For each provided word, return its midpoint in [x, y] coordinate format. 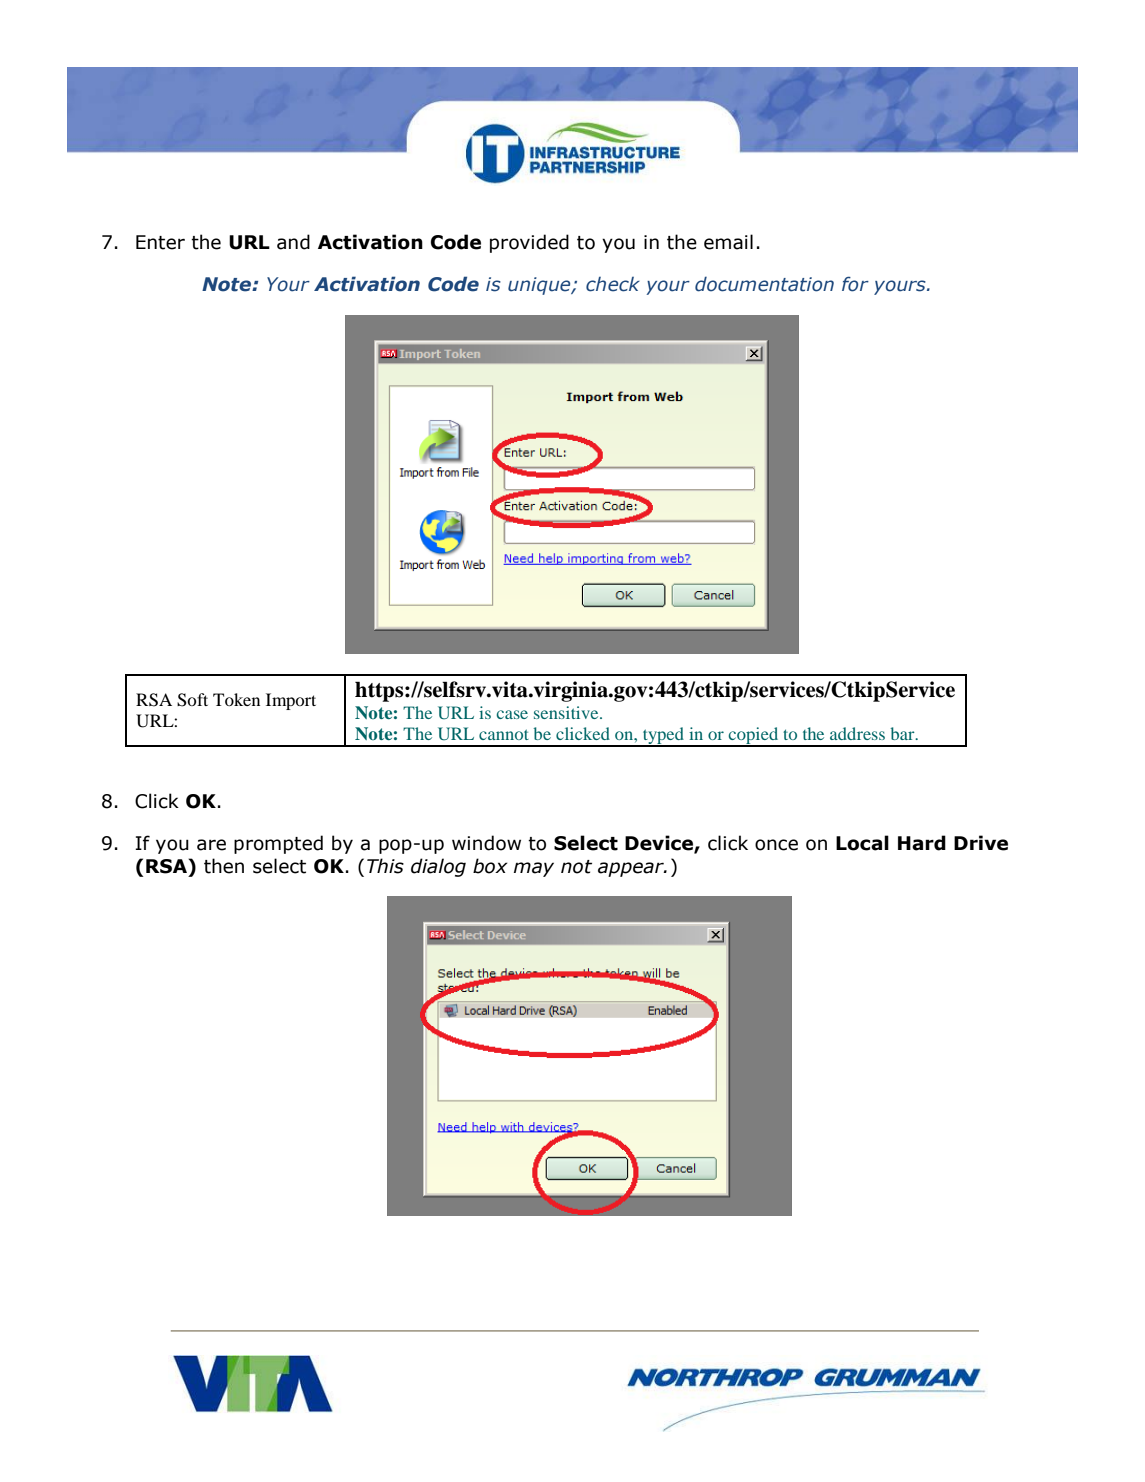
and [293, 242]
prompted [278, 844]
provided [529, 243]
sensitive [567, 712]
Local [862, 843]
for [855, 284]
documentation [764, 284]
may [534, 869]
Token [236, 699]
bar [903, 733]
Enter [160, 242]
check [613, 284]
